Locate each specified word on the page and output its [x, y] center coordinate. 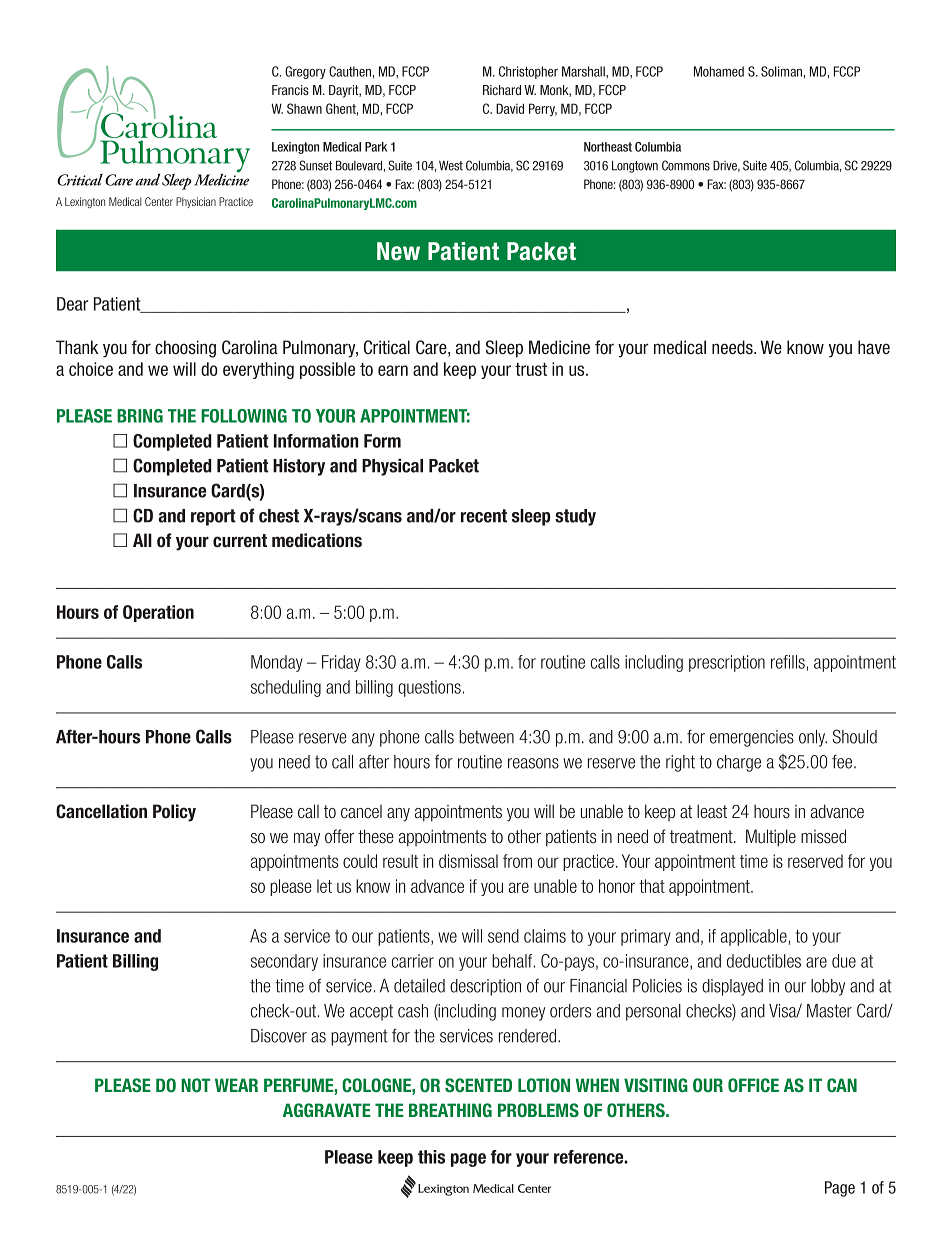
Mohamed [719, 71]
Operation [158, 613]
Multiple [771, 838]
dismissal [468, 861]
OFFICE [753, 1085]
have [874, 347]
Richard [502, 90]
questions [429, 688]
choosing [185, 349]
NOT [195, 1085]
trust [531, 369]
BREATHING [450, 1110]
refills [788, 662]
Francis [290, 90]
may [307, 840]
